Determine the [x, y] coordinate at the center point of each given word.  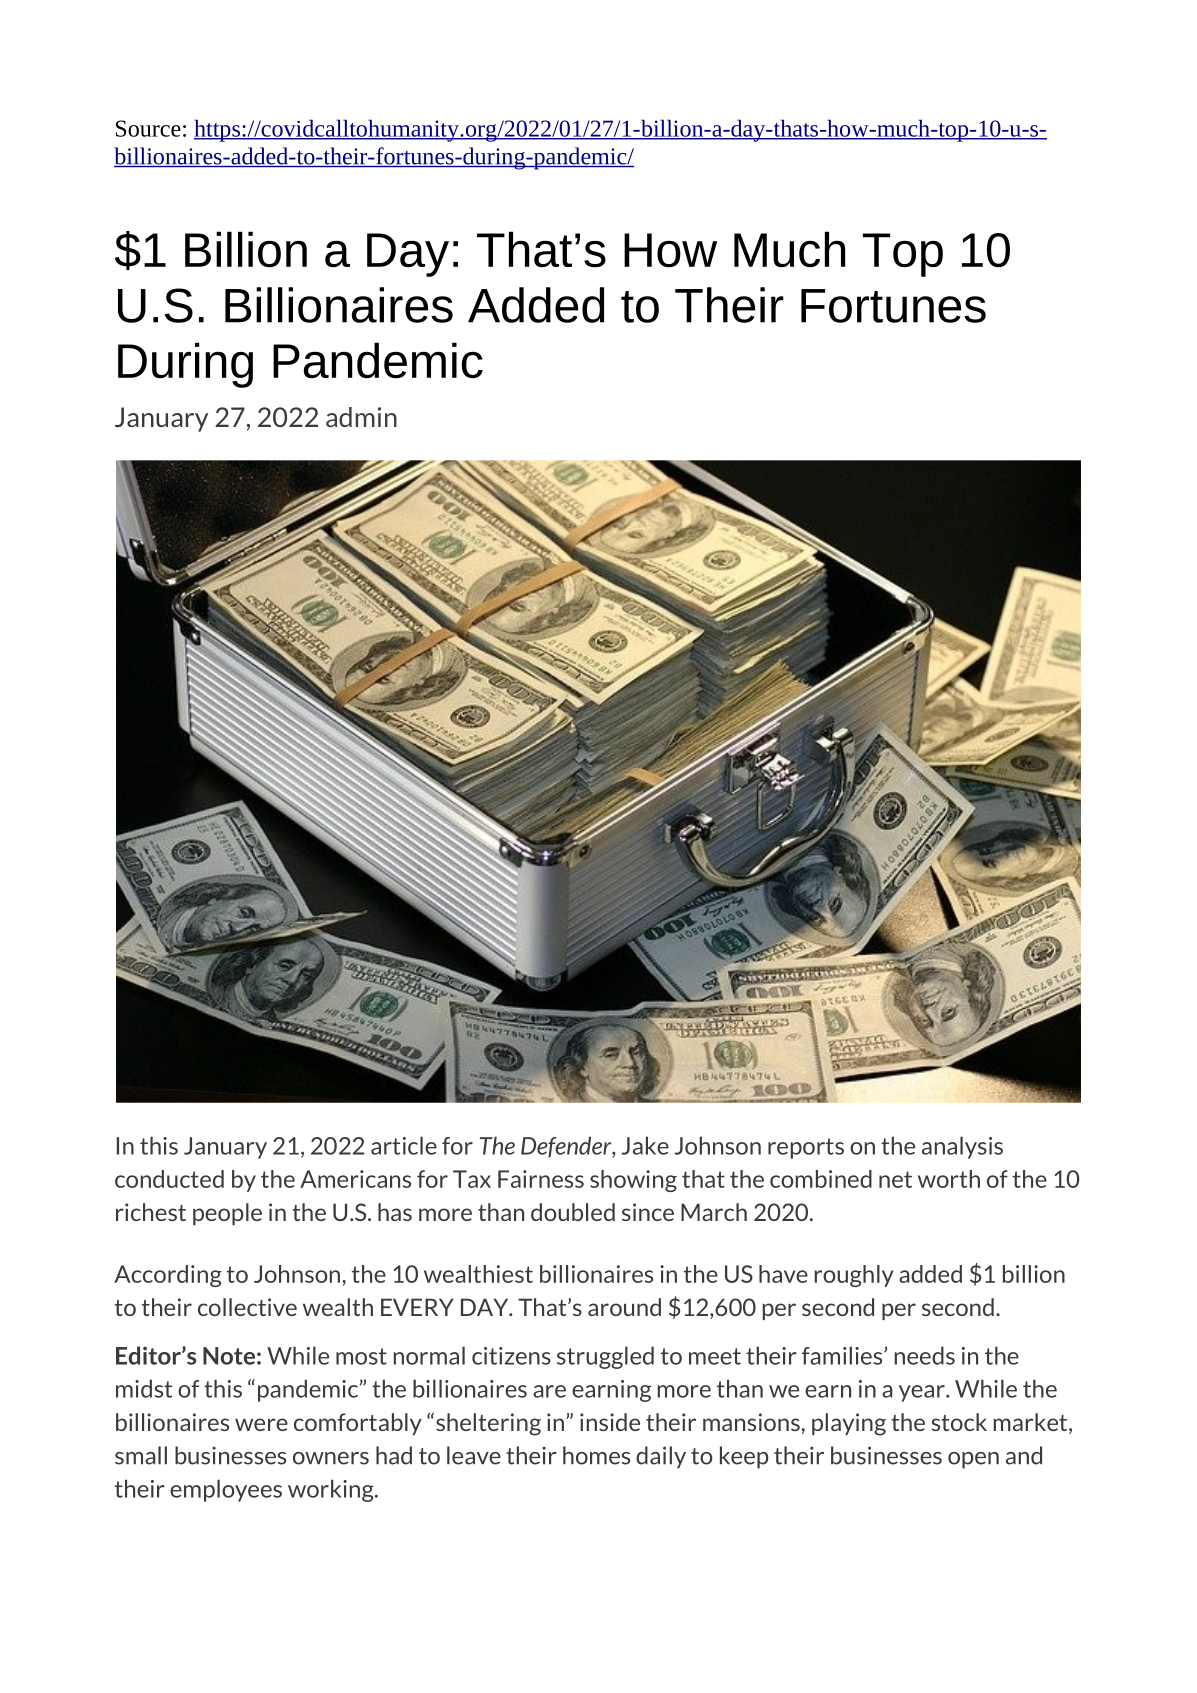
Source [148, 128]
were [261, 1424]
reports [806, 1148]
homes [596, 1455]
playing [849, 1424]
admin [361, 417]
